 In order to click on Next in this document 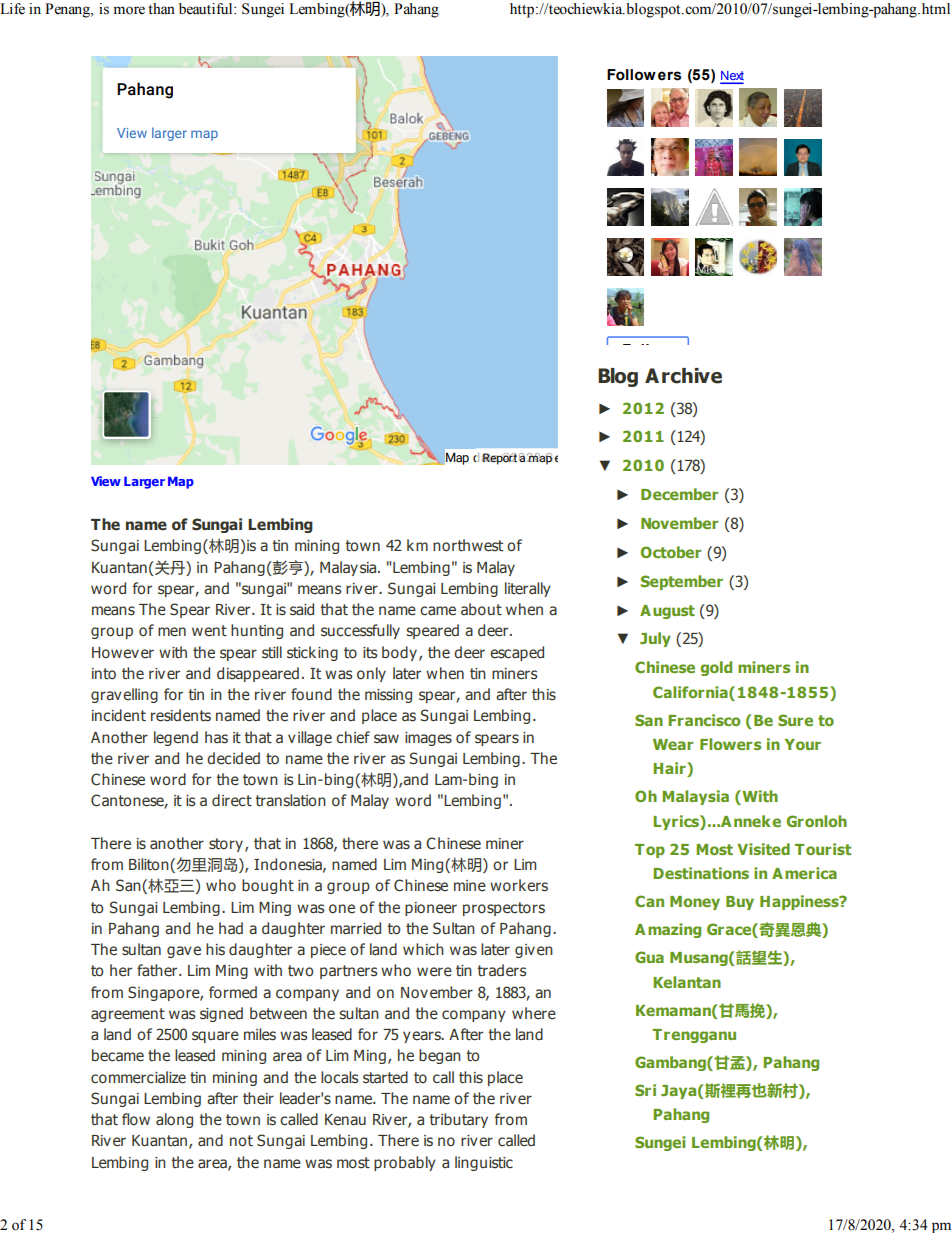, I will do `click(732, 77)`.
